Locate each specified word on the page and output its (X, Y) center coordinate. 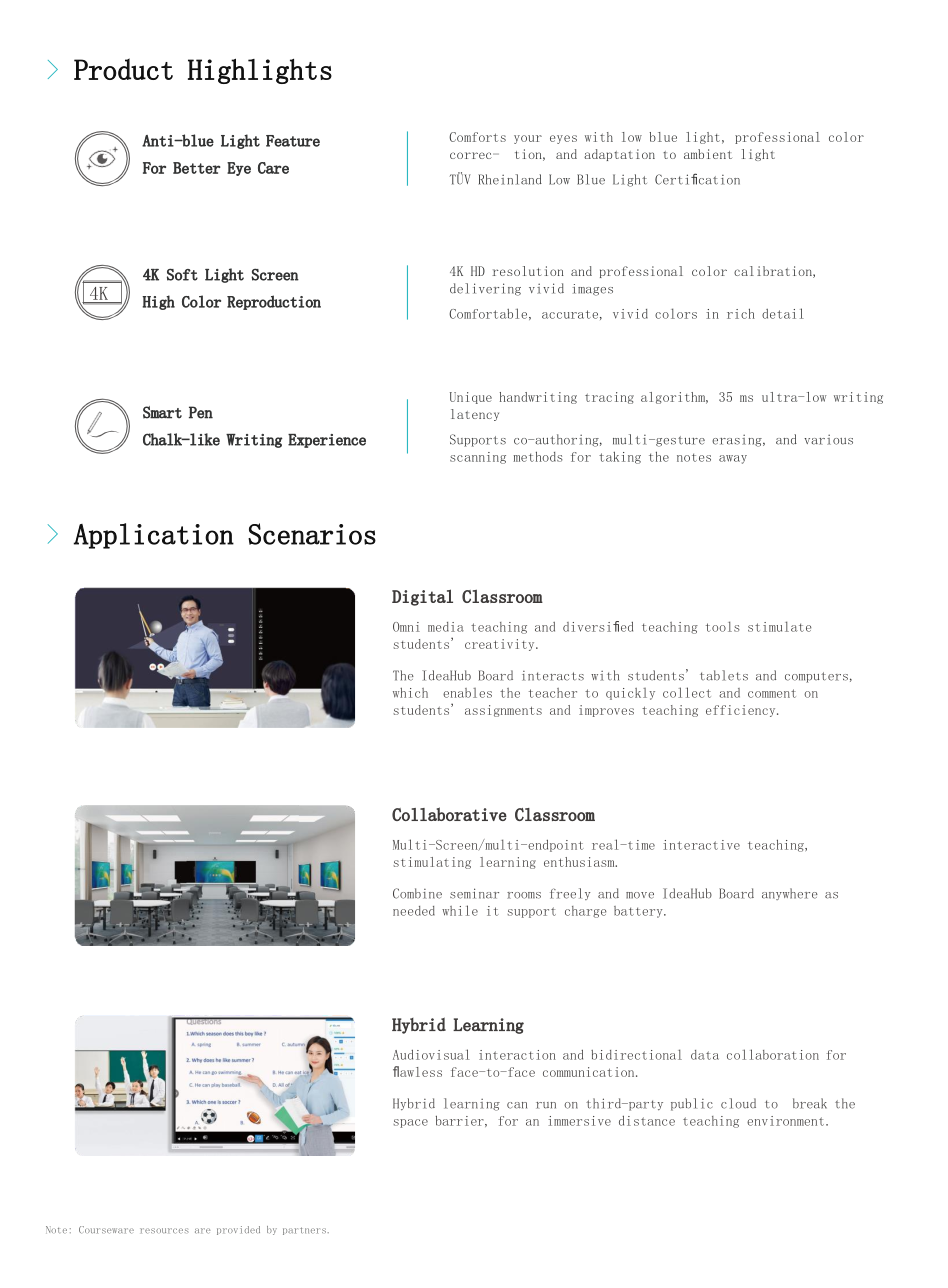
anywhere (790, 894)
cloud (738, 1103)
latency (475, 415)
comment (772, 693)
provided (238, 1230)
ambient (708, 154)
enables (467, 693)
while (460, 910)
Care (273, 168)
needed (414, 911)
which (410, 693)
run (546, 1105)
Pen (201, 412)
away (733, 459)
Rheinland (510, 179)
